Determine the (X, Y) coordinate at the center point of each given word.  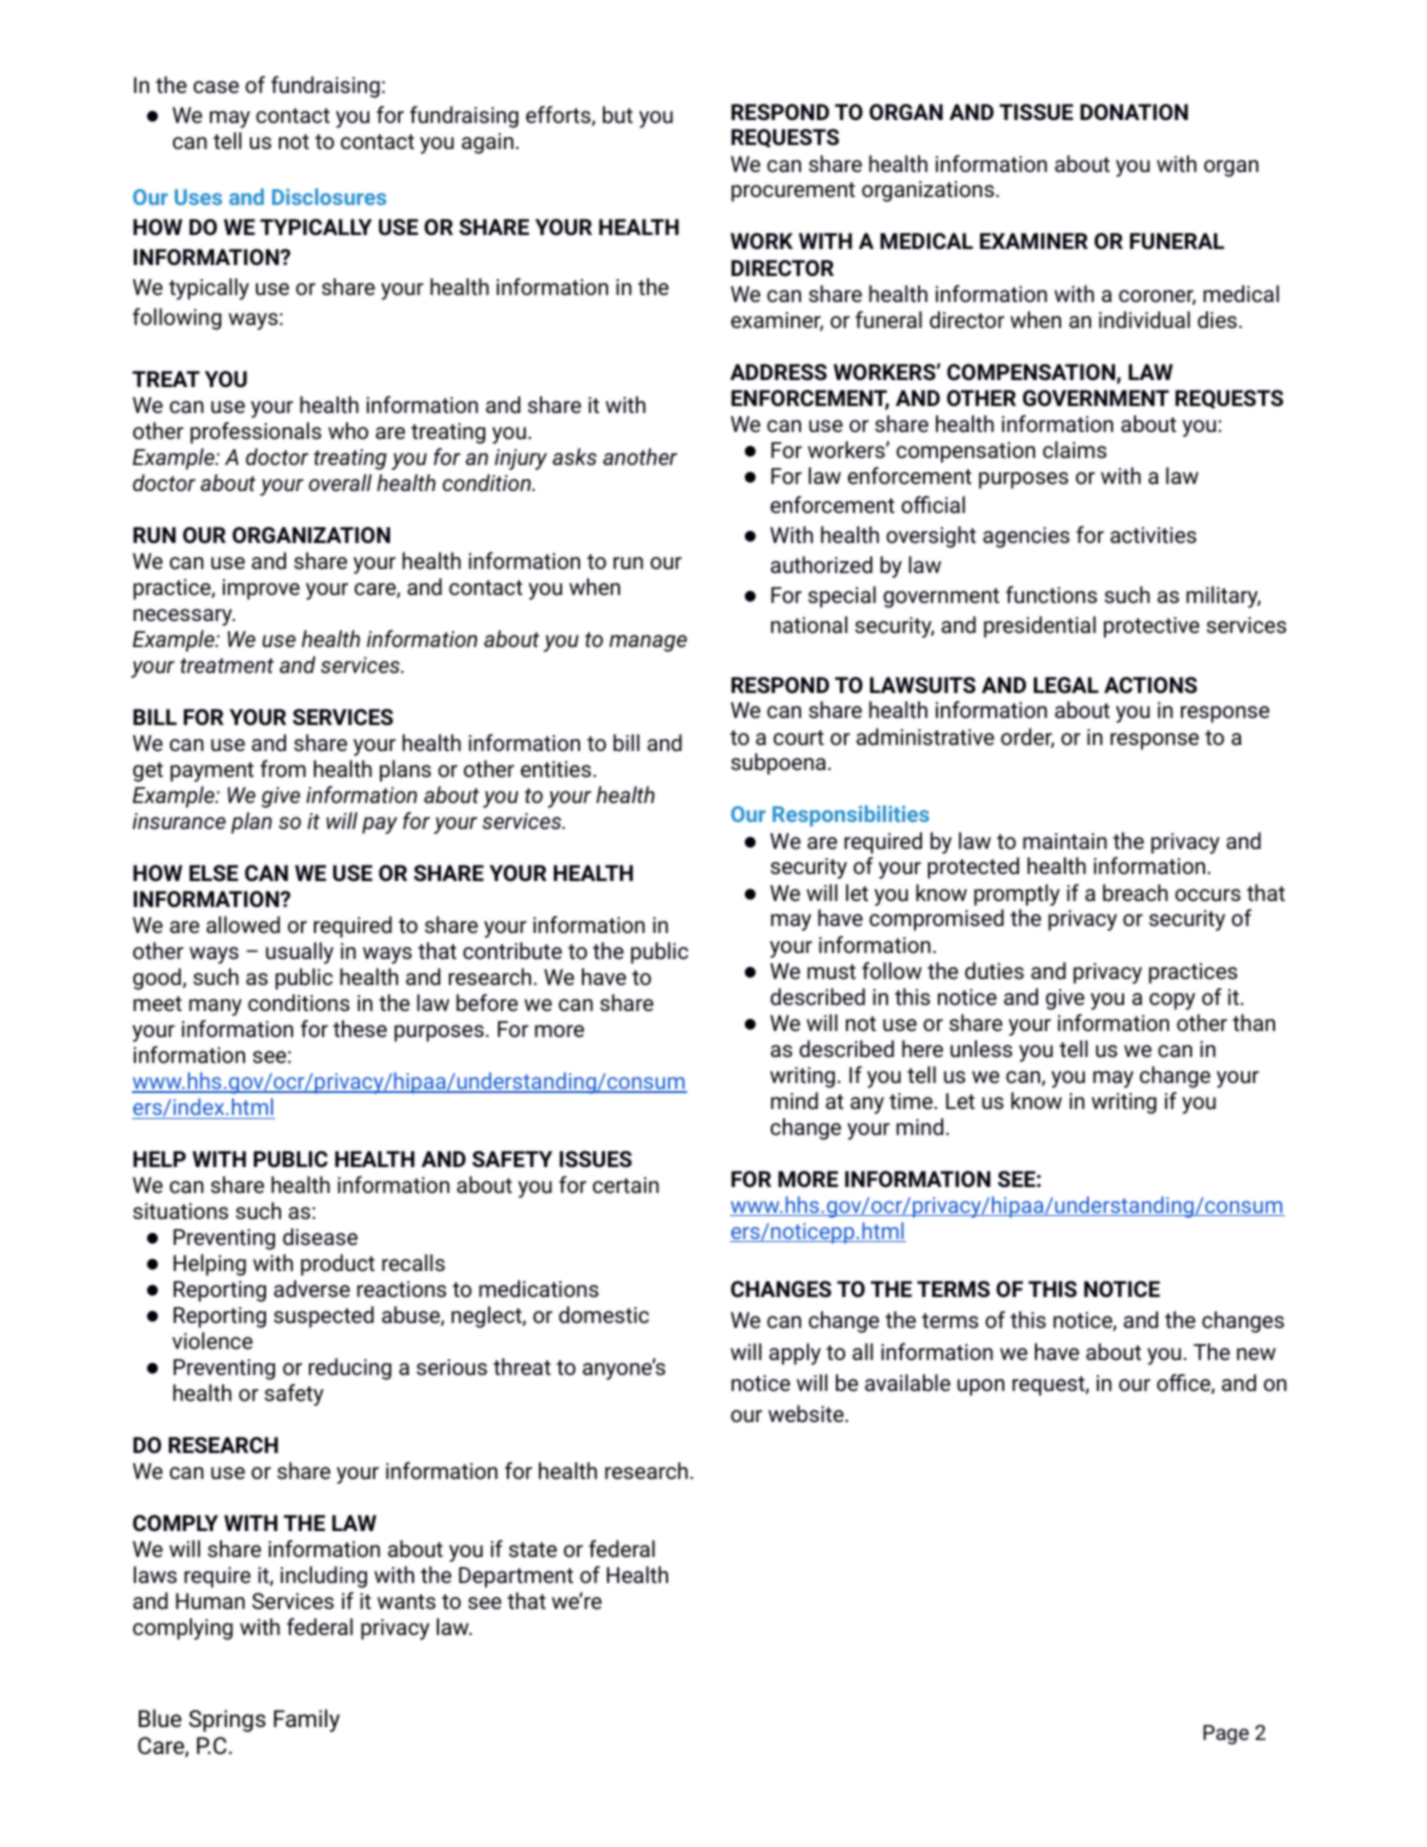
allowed (243, 925)
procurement (793, 192)
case (216, 87)
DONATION (1134, 112)
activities (1153, 535)
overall (340, 482)
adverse (312, 1289)
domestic (604, 1314)
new (1256, 1354)
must (831, 972)
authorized (821, 565)
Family (307, 1720)
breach (1135, 893)
